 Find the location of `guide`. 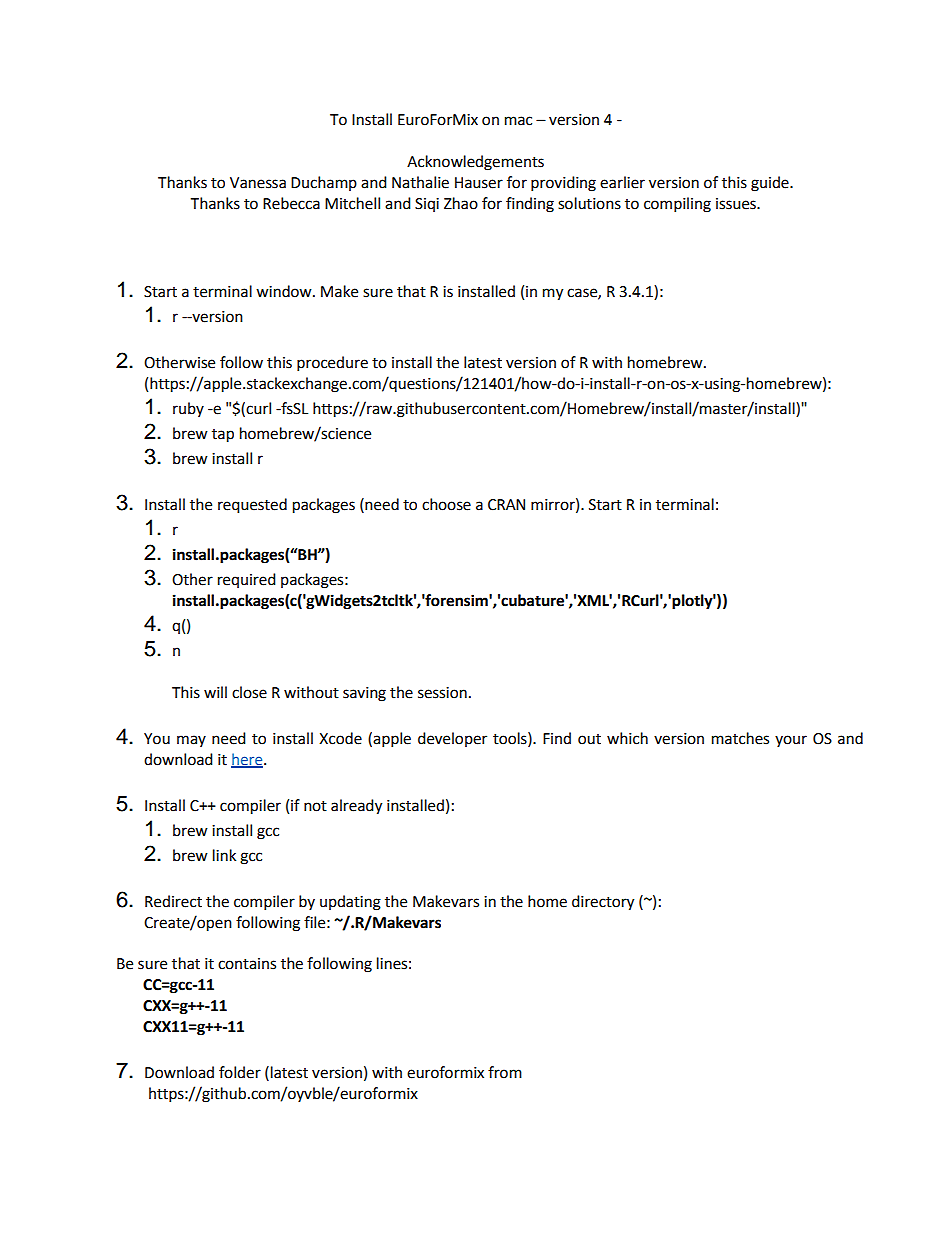

guide is located at coordinates (771, 184).
